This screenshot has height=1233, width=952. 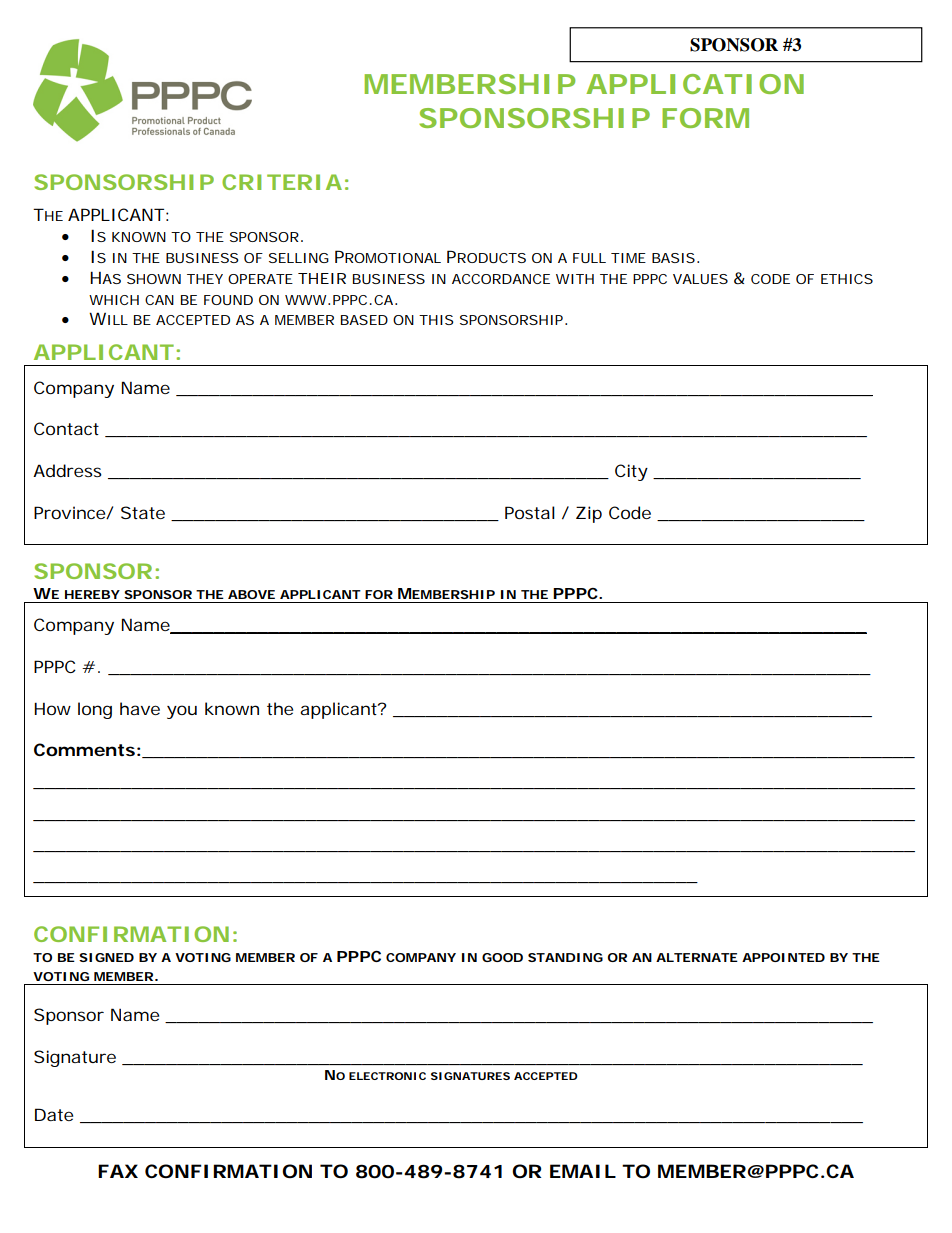 What do you see at coordinates (530, 512) in the screenshot?
I see `Postal` at bounding box center [530, 512].
